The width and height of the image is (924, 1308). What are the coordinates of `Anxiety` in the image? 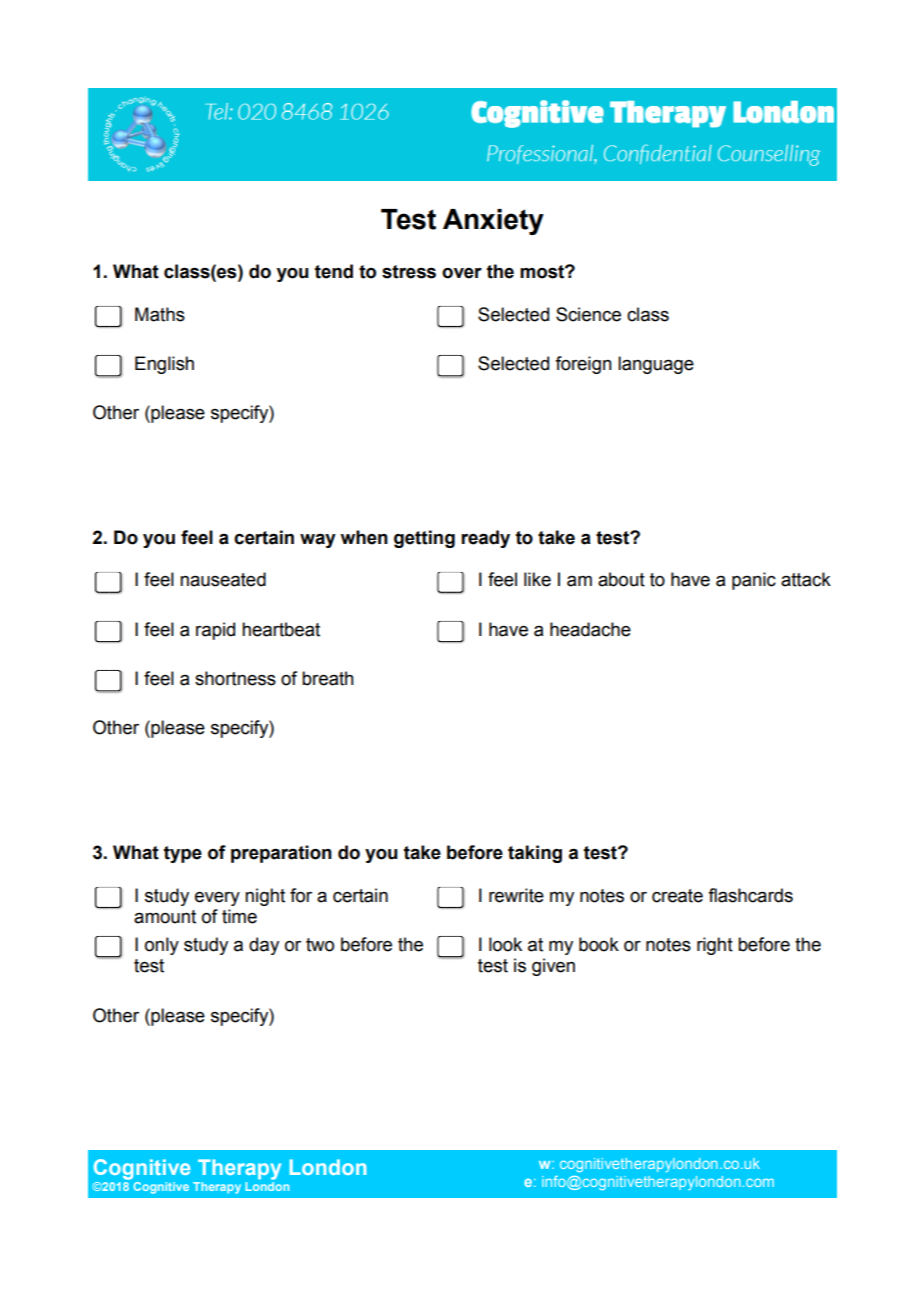 It's located at (493, 222).
